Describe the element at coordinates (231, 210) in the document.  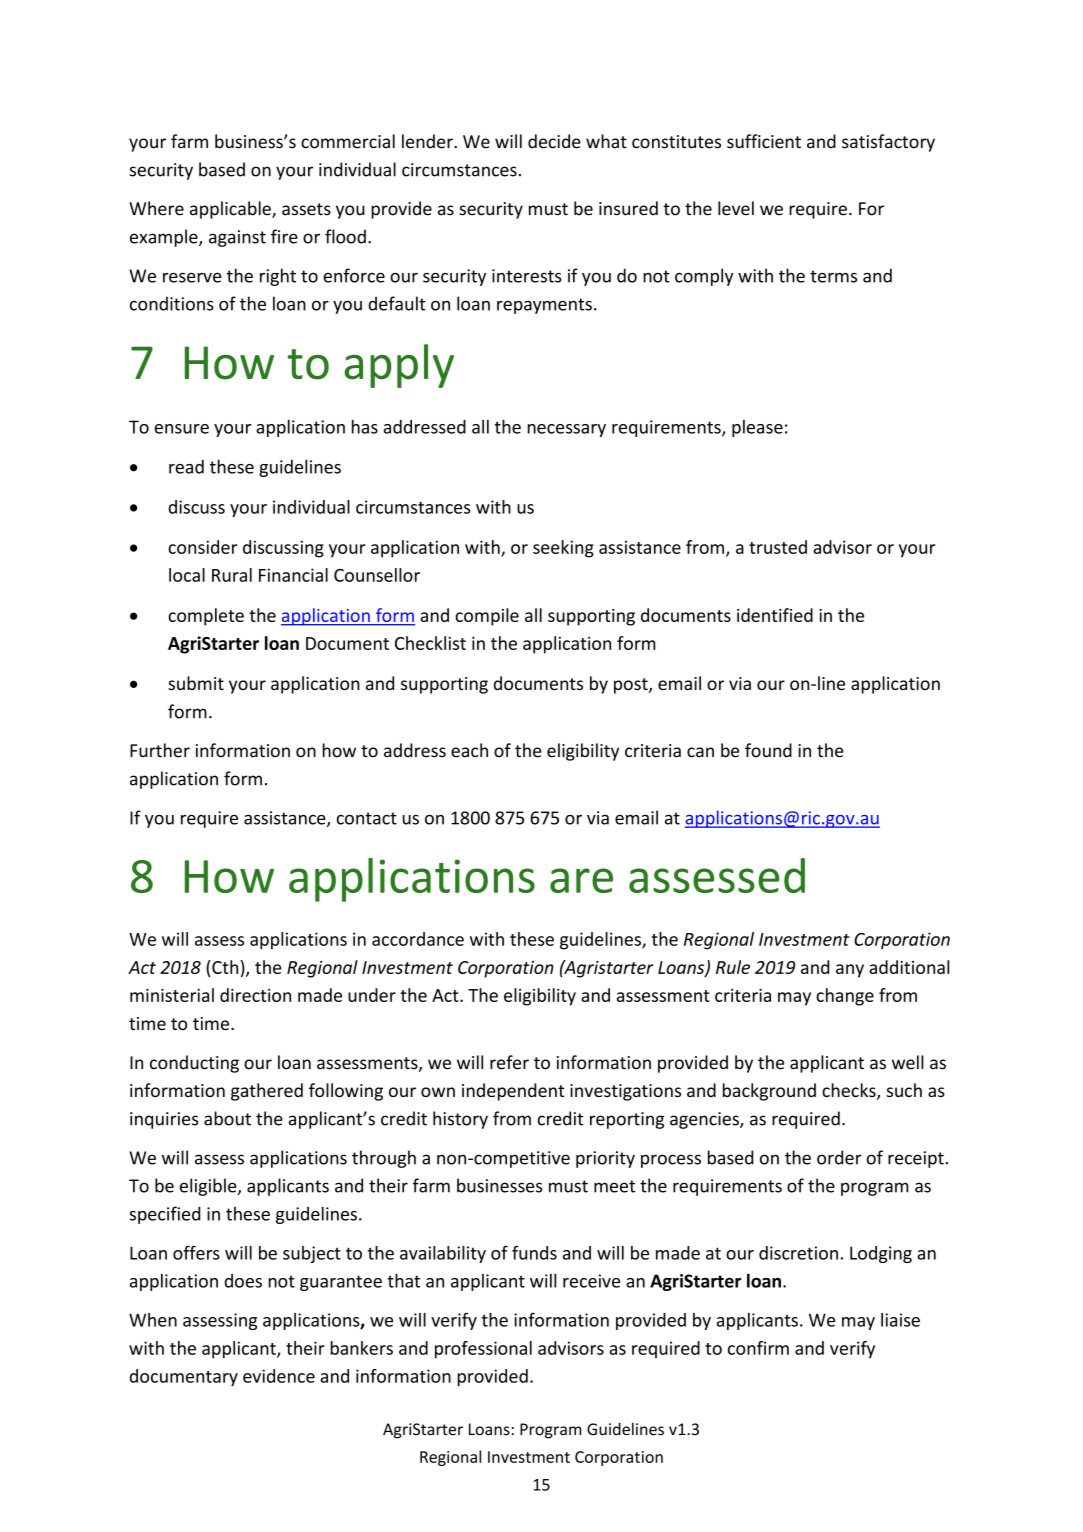
I see `applicable` at that location.
